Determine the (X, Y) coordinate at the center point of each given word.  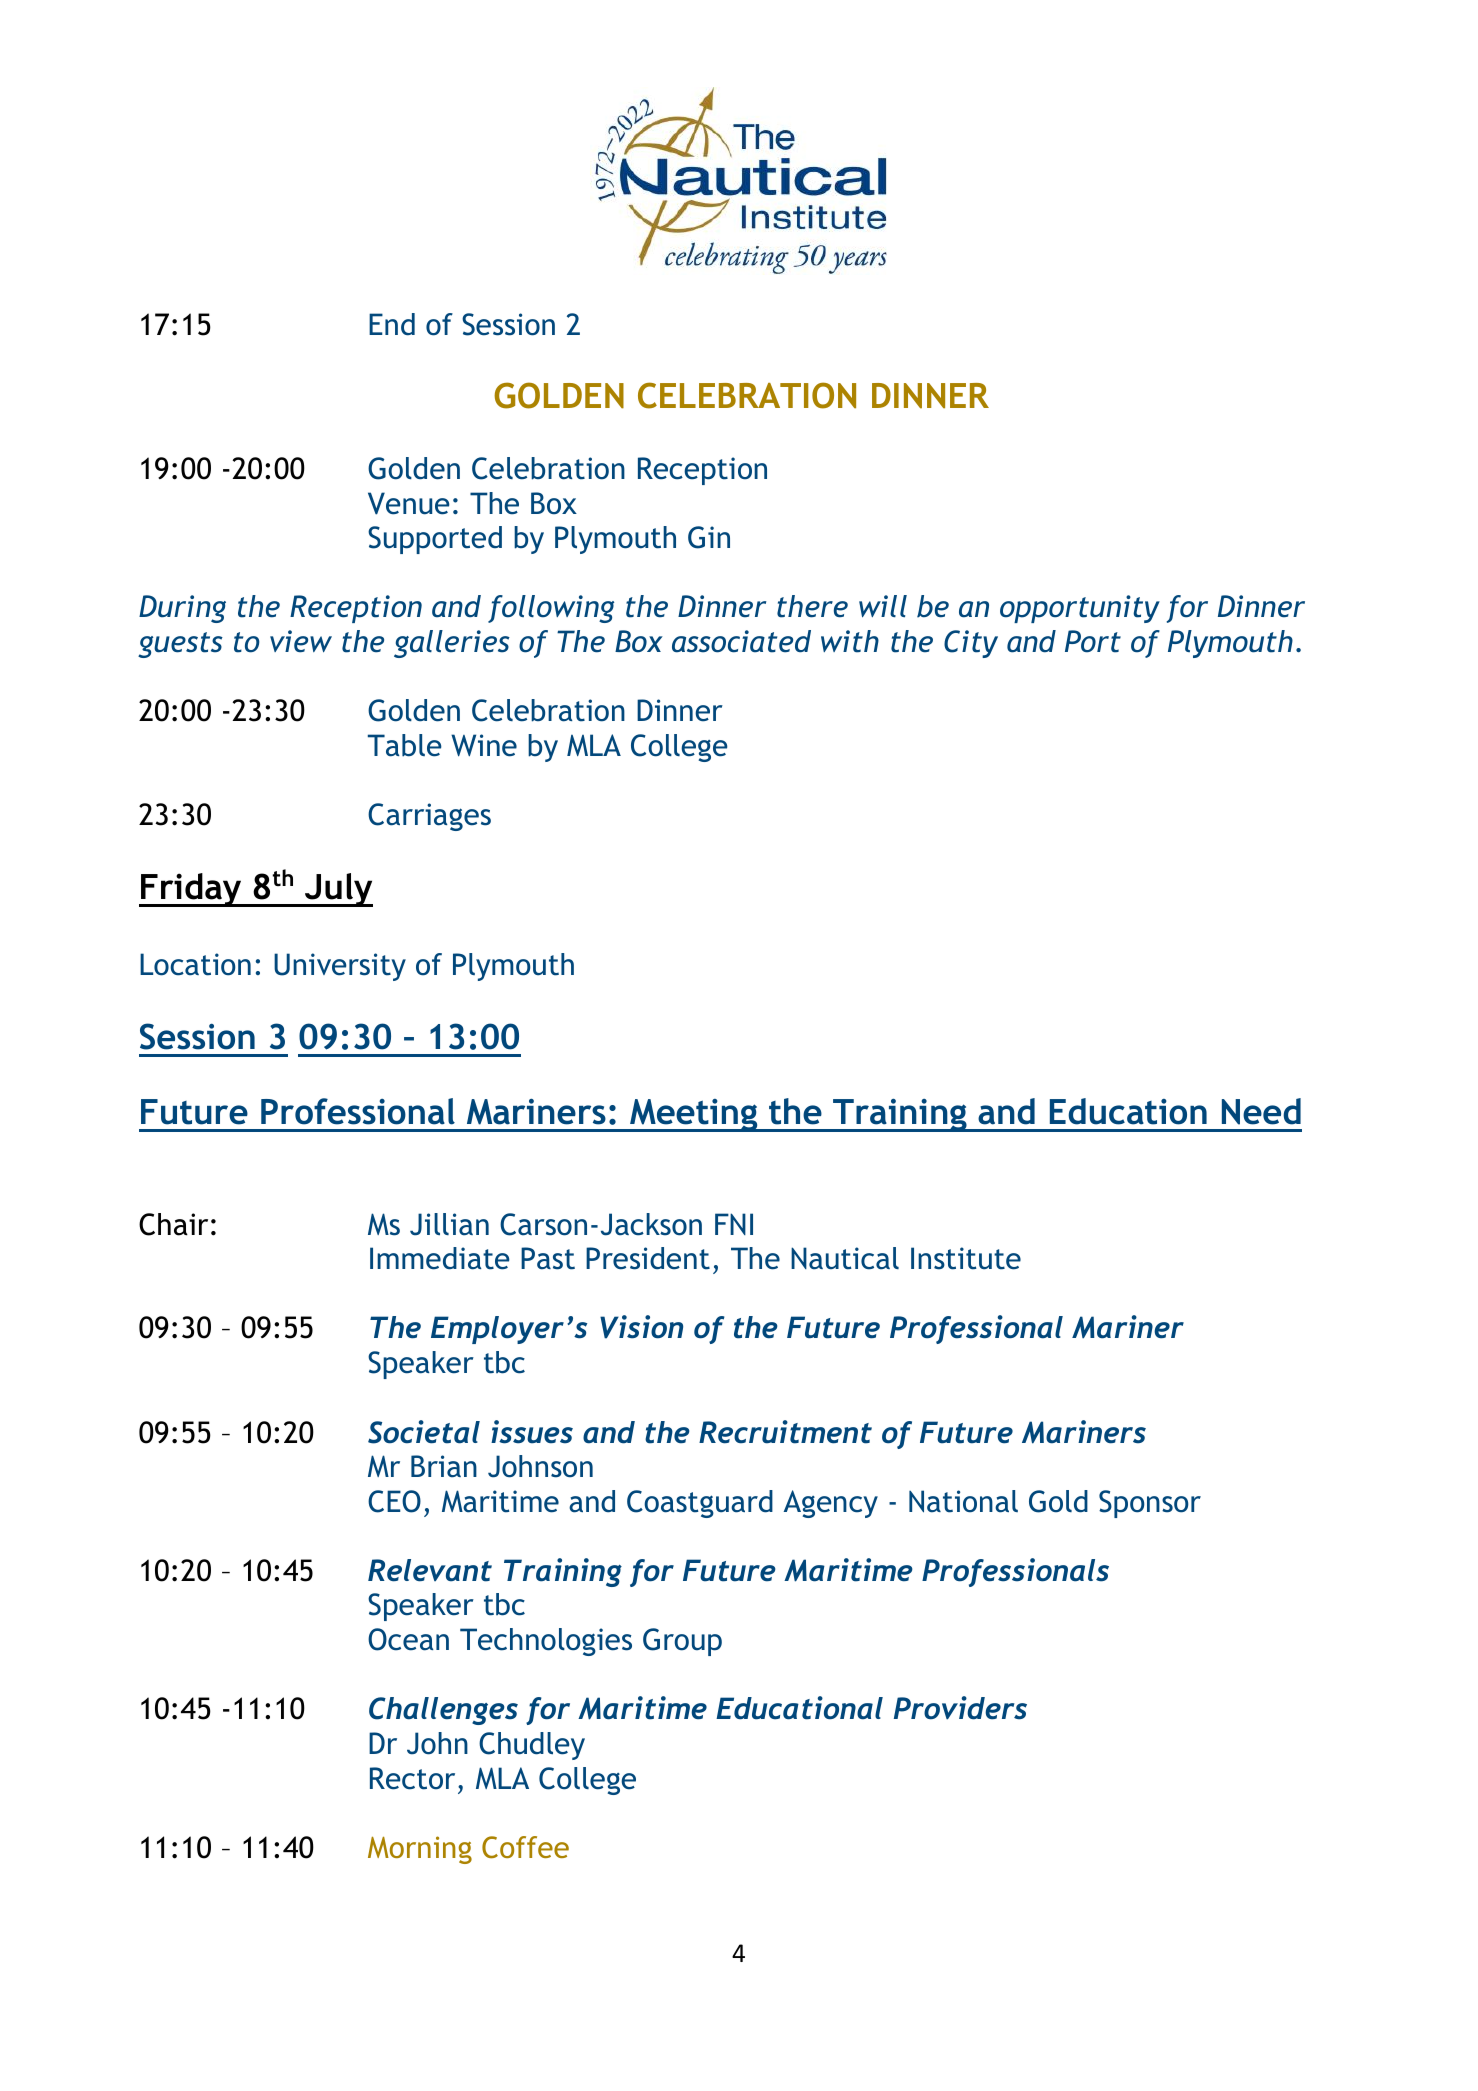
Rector (412, 1778)
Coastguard (700, 1504)
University (340, 967)
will (883, 606)
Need (1261, 1111)
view (301, 641)
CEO (394, 1501)
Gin (709, 537)
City (971, 644)
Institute (966, 1258)
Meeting (694, 1115)
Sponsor (1150, 1504)
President (648, 1258)
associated (741, 641)
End (392, 324)
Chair (173, 1224)
